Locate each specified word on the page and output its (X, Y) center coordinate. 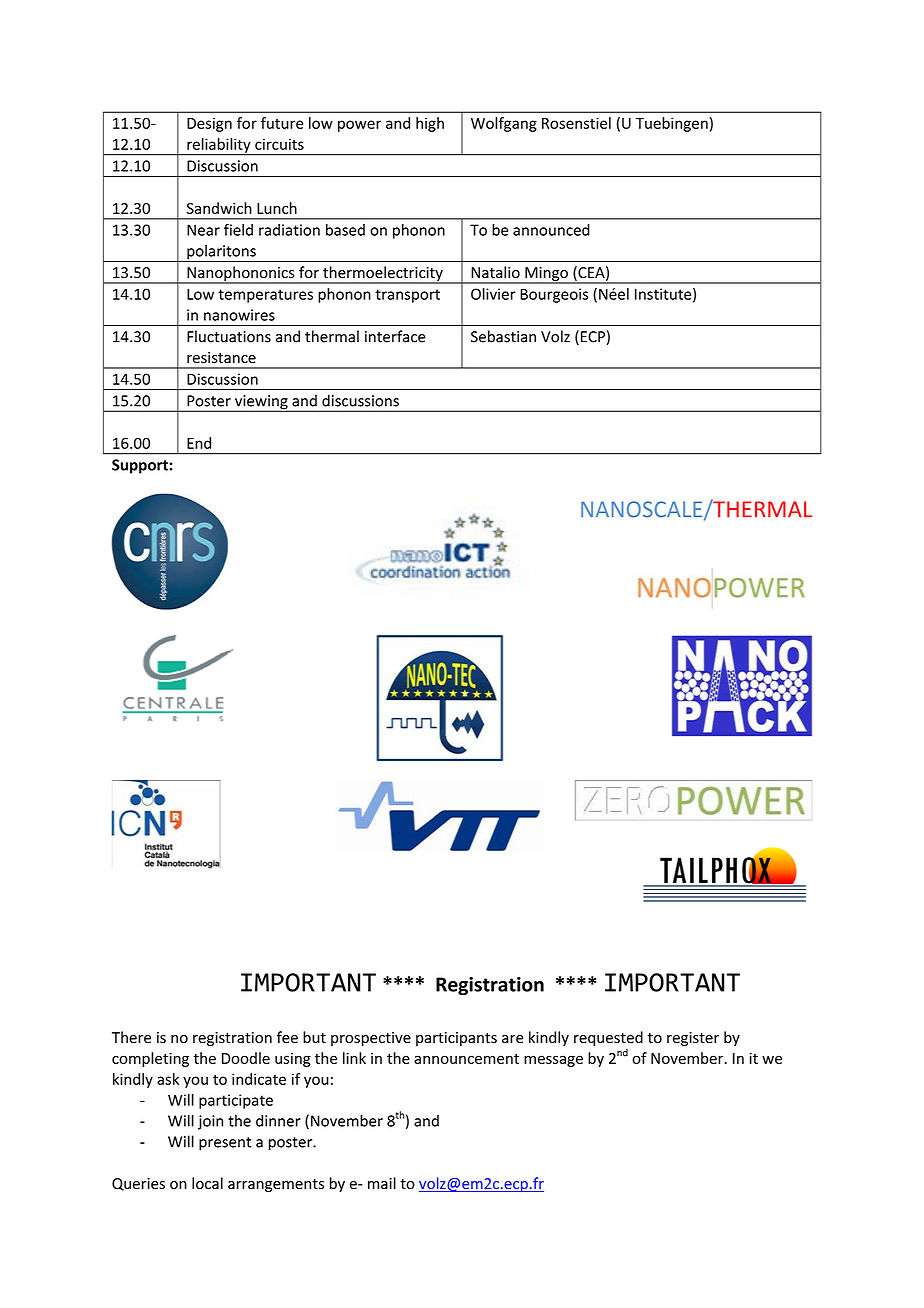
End (199, 443)
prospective (371, 1039)
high (430, 124)
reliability (219, 146)
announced (551, 230)
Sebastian (503, 336)
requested (608, 1038)
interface (395, 336)
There (131, 1037)
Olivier (493, 294)
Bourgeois (554, 295)
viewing (261, 403)
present (225, 1144)
